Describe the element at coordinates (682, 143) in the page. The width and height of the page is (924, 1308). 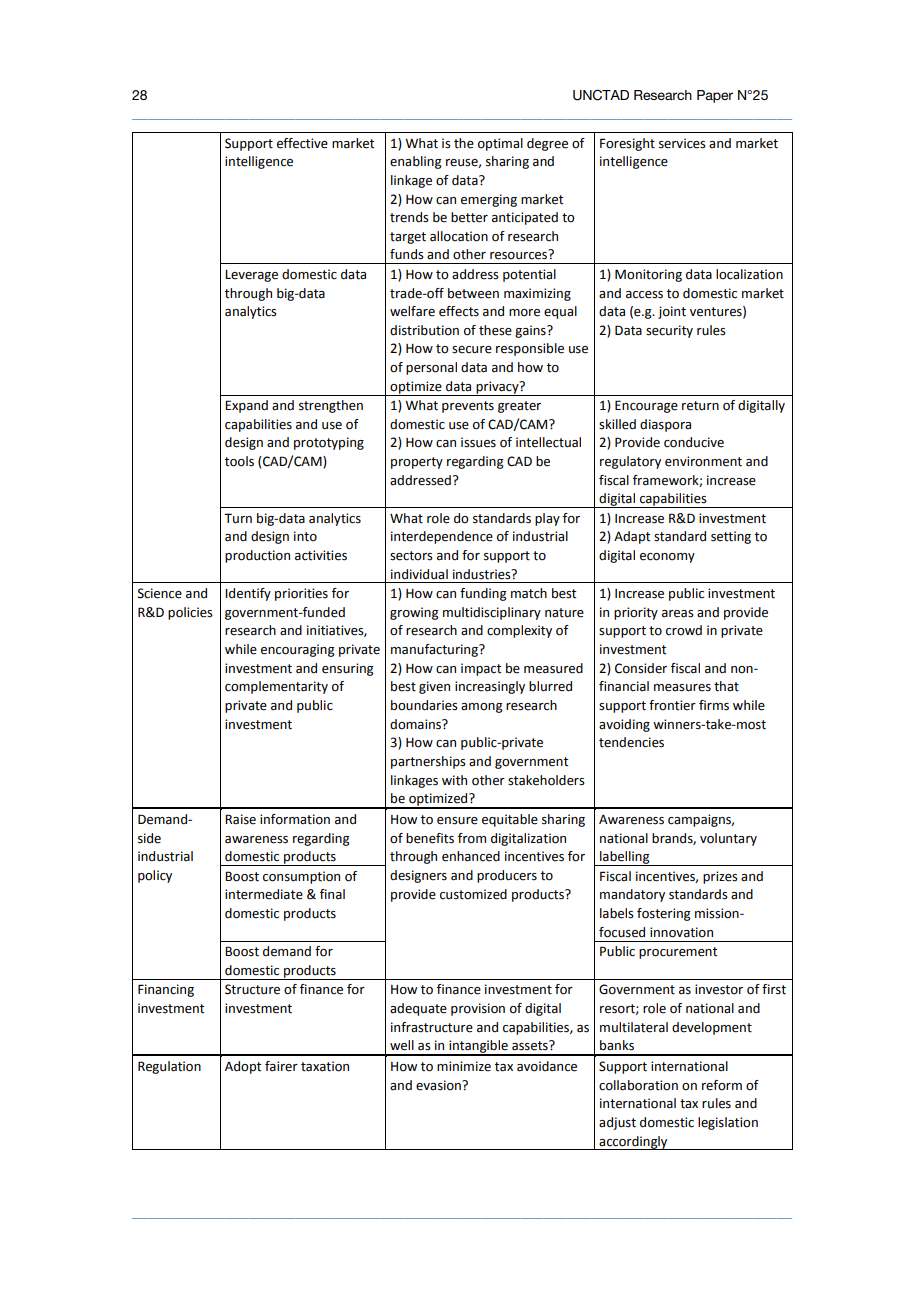
I see `services` at that location.
